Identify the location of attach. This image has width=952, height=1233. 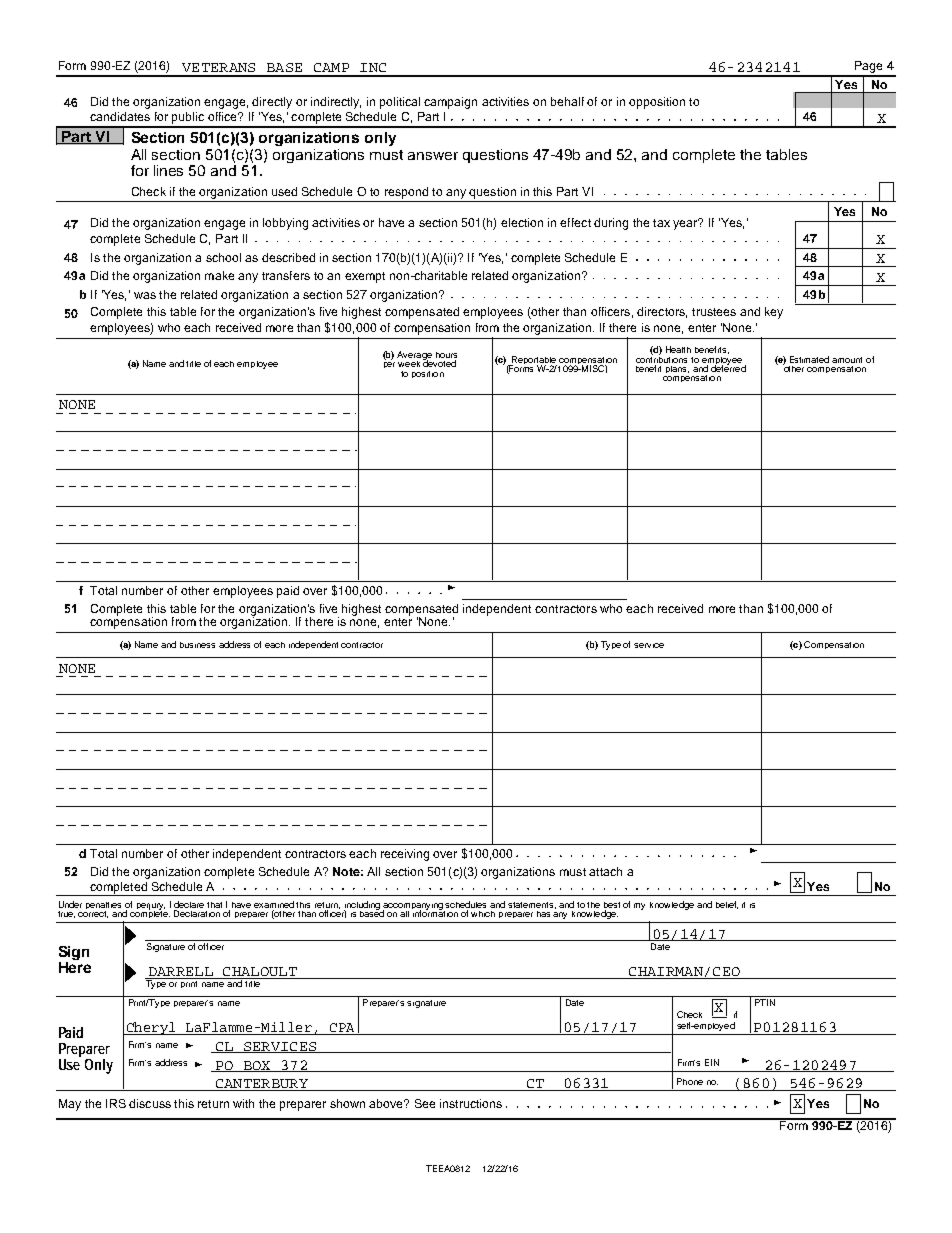
(605, 871).
